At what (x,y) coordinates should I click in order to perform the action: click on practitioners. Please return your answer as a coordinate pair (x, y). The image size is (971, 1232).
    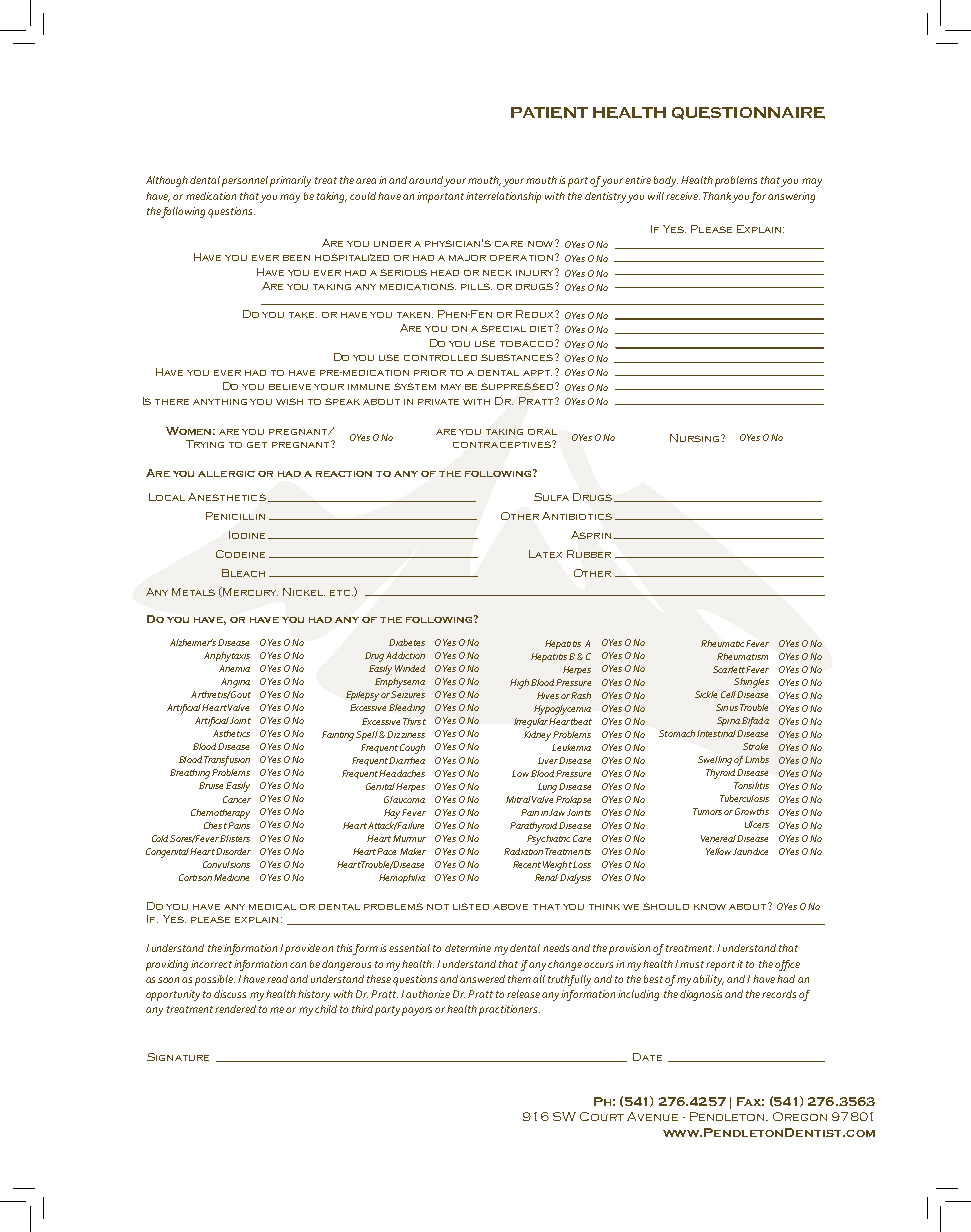
    Looking at the image, I should click on (509, 1010).
